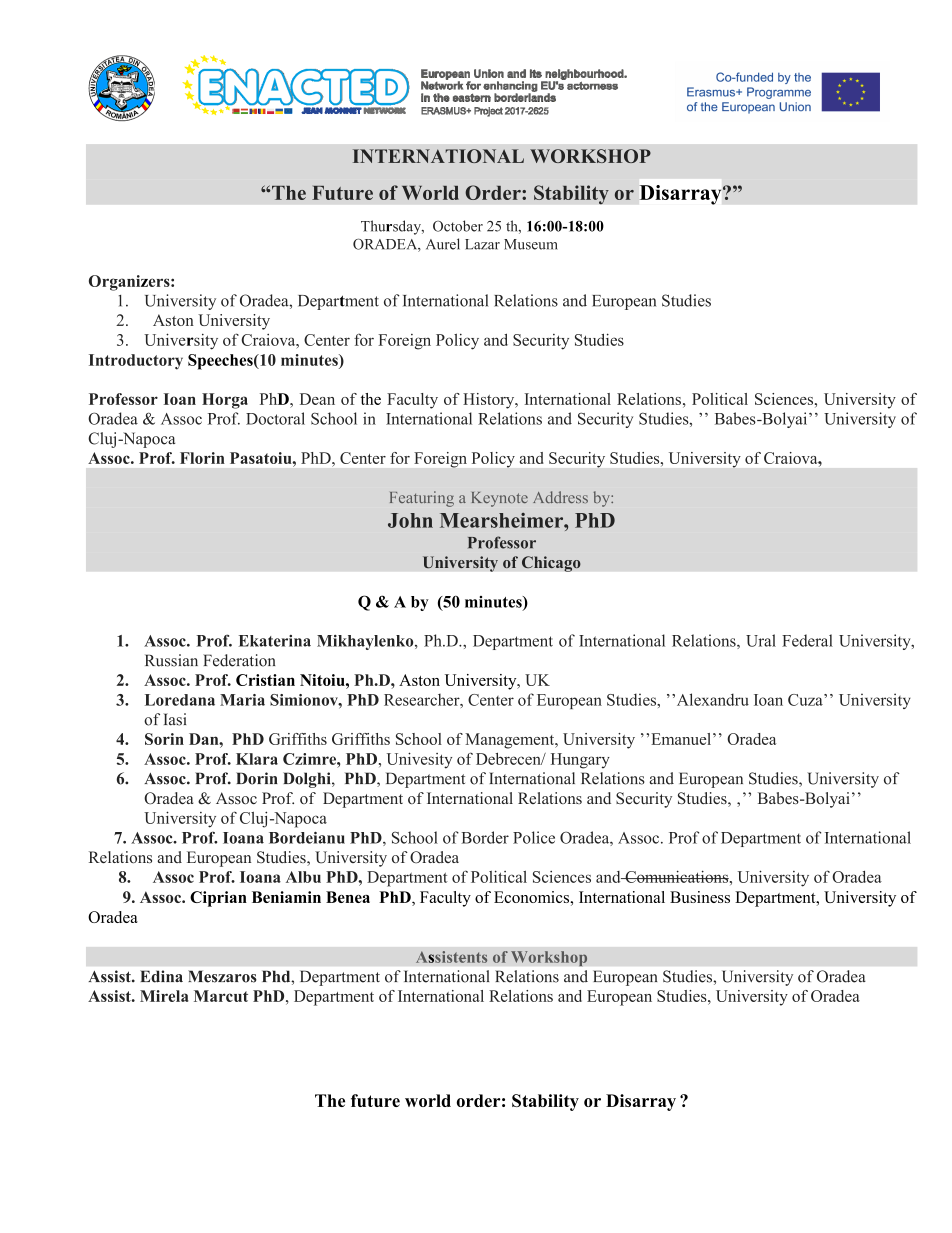  What do you see at coordinates (531, 244) in the screenshot?
I see `Museum` at bounding box center [531, 244].
